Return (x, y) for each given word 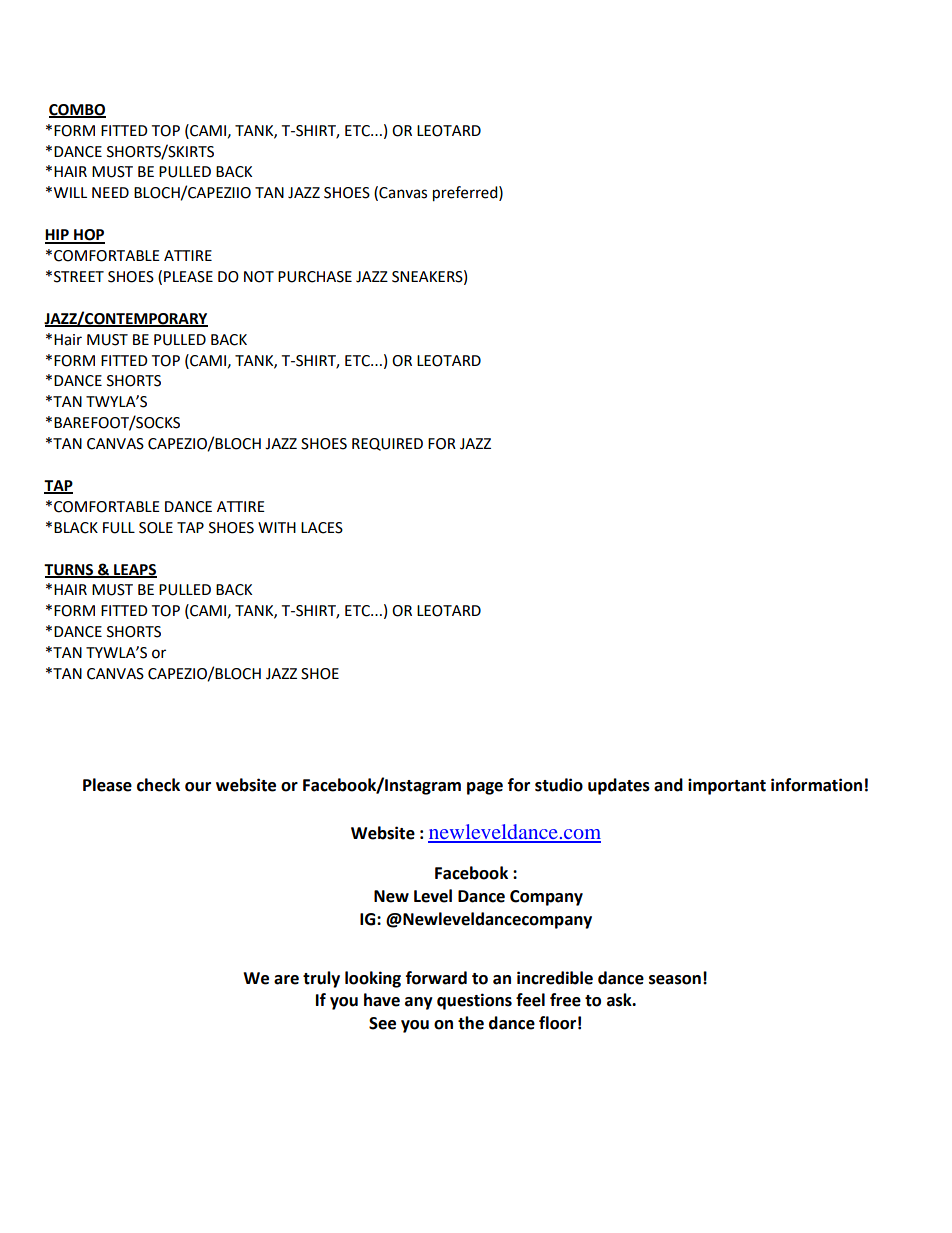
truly (321, 979)
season (675, 980)
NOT (259, 277)
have (382, 1000)
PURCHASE (315, 277)
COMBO (77, 110)
